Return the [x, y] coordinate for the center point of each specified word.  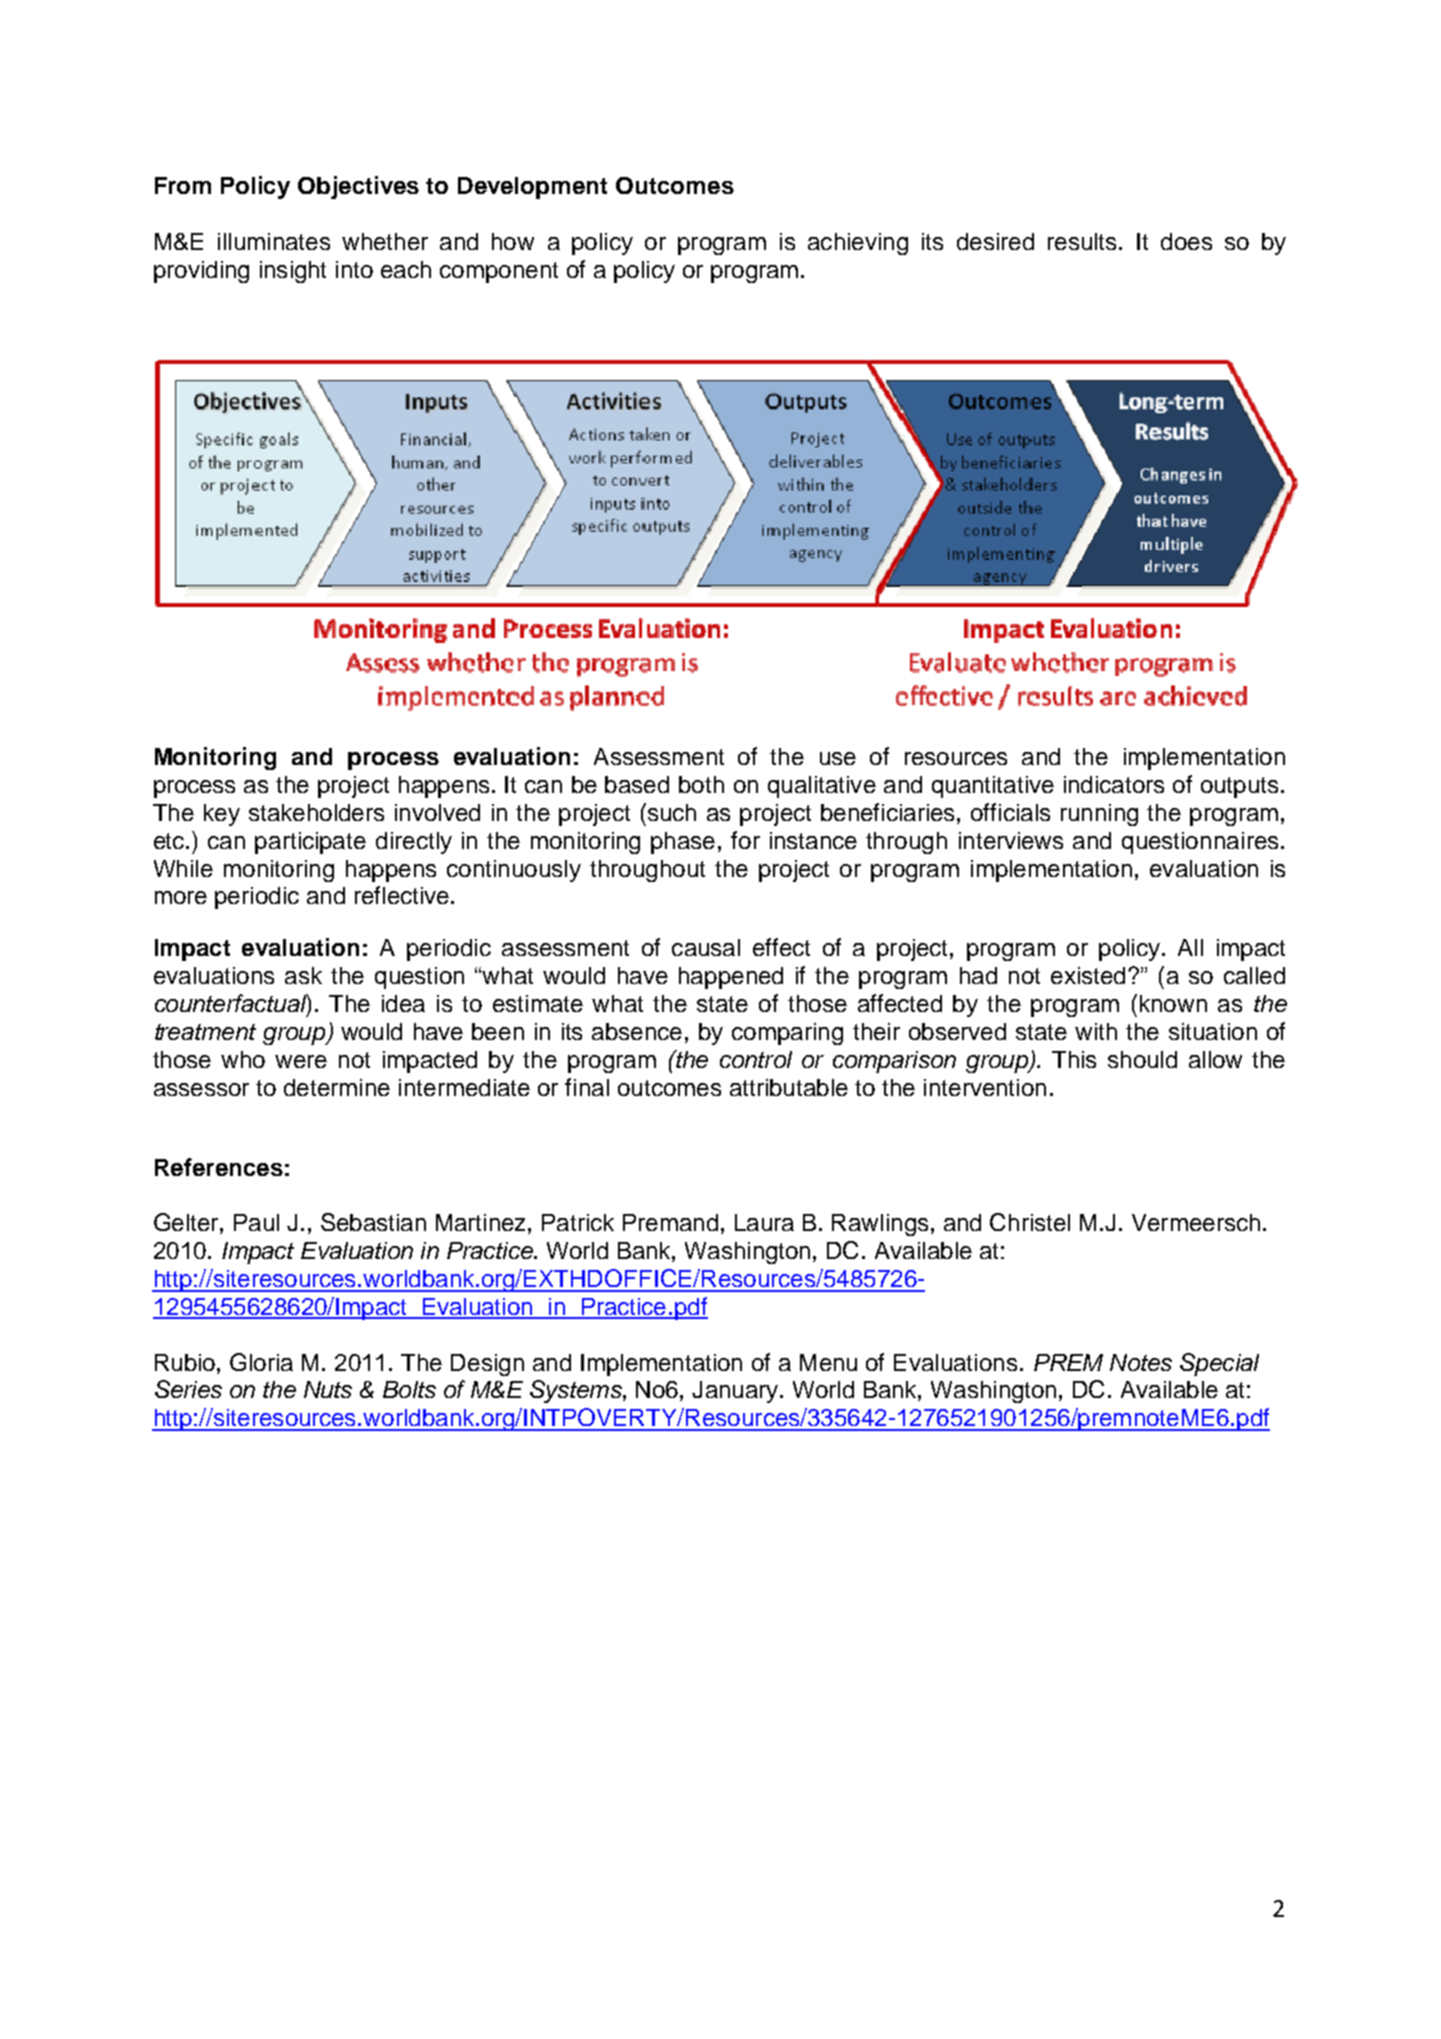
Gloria [261, 1362]
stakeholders [316, 812]
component [499, 272]
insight [293, 272]
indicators [1114, 784]
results [1082, 241]
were [301, 1061]
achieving [858, 244]
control [756, 1059]
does [1186, 241]
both [701, 784]
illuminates [274, 241]
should [1142, 1059]
